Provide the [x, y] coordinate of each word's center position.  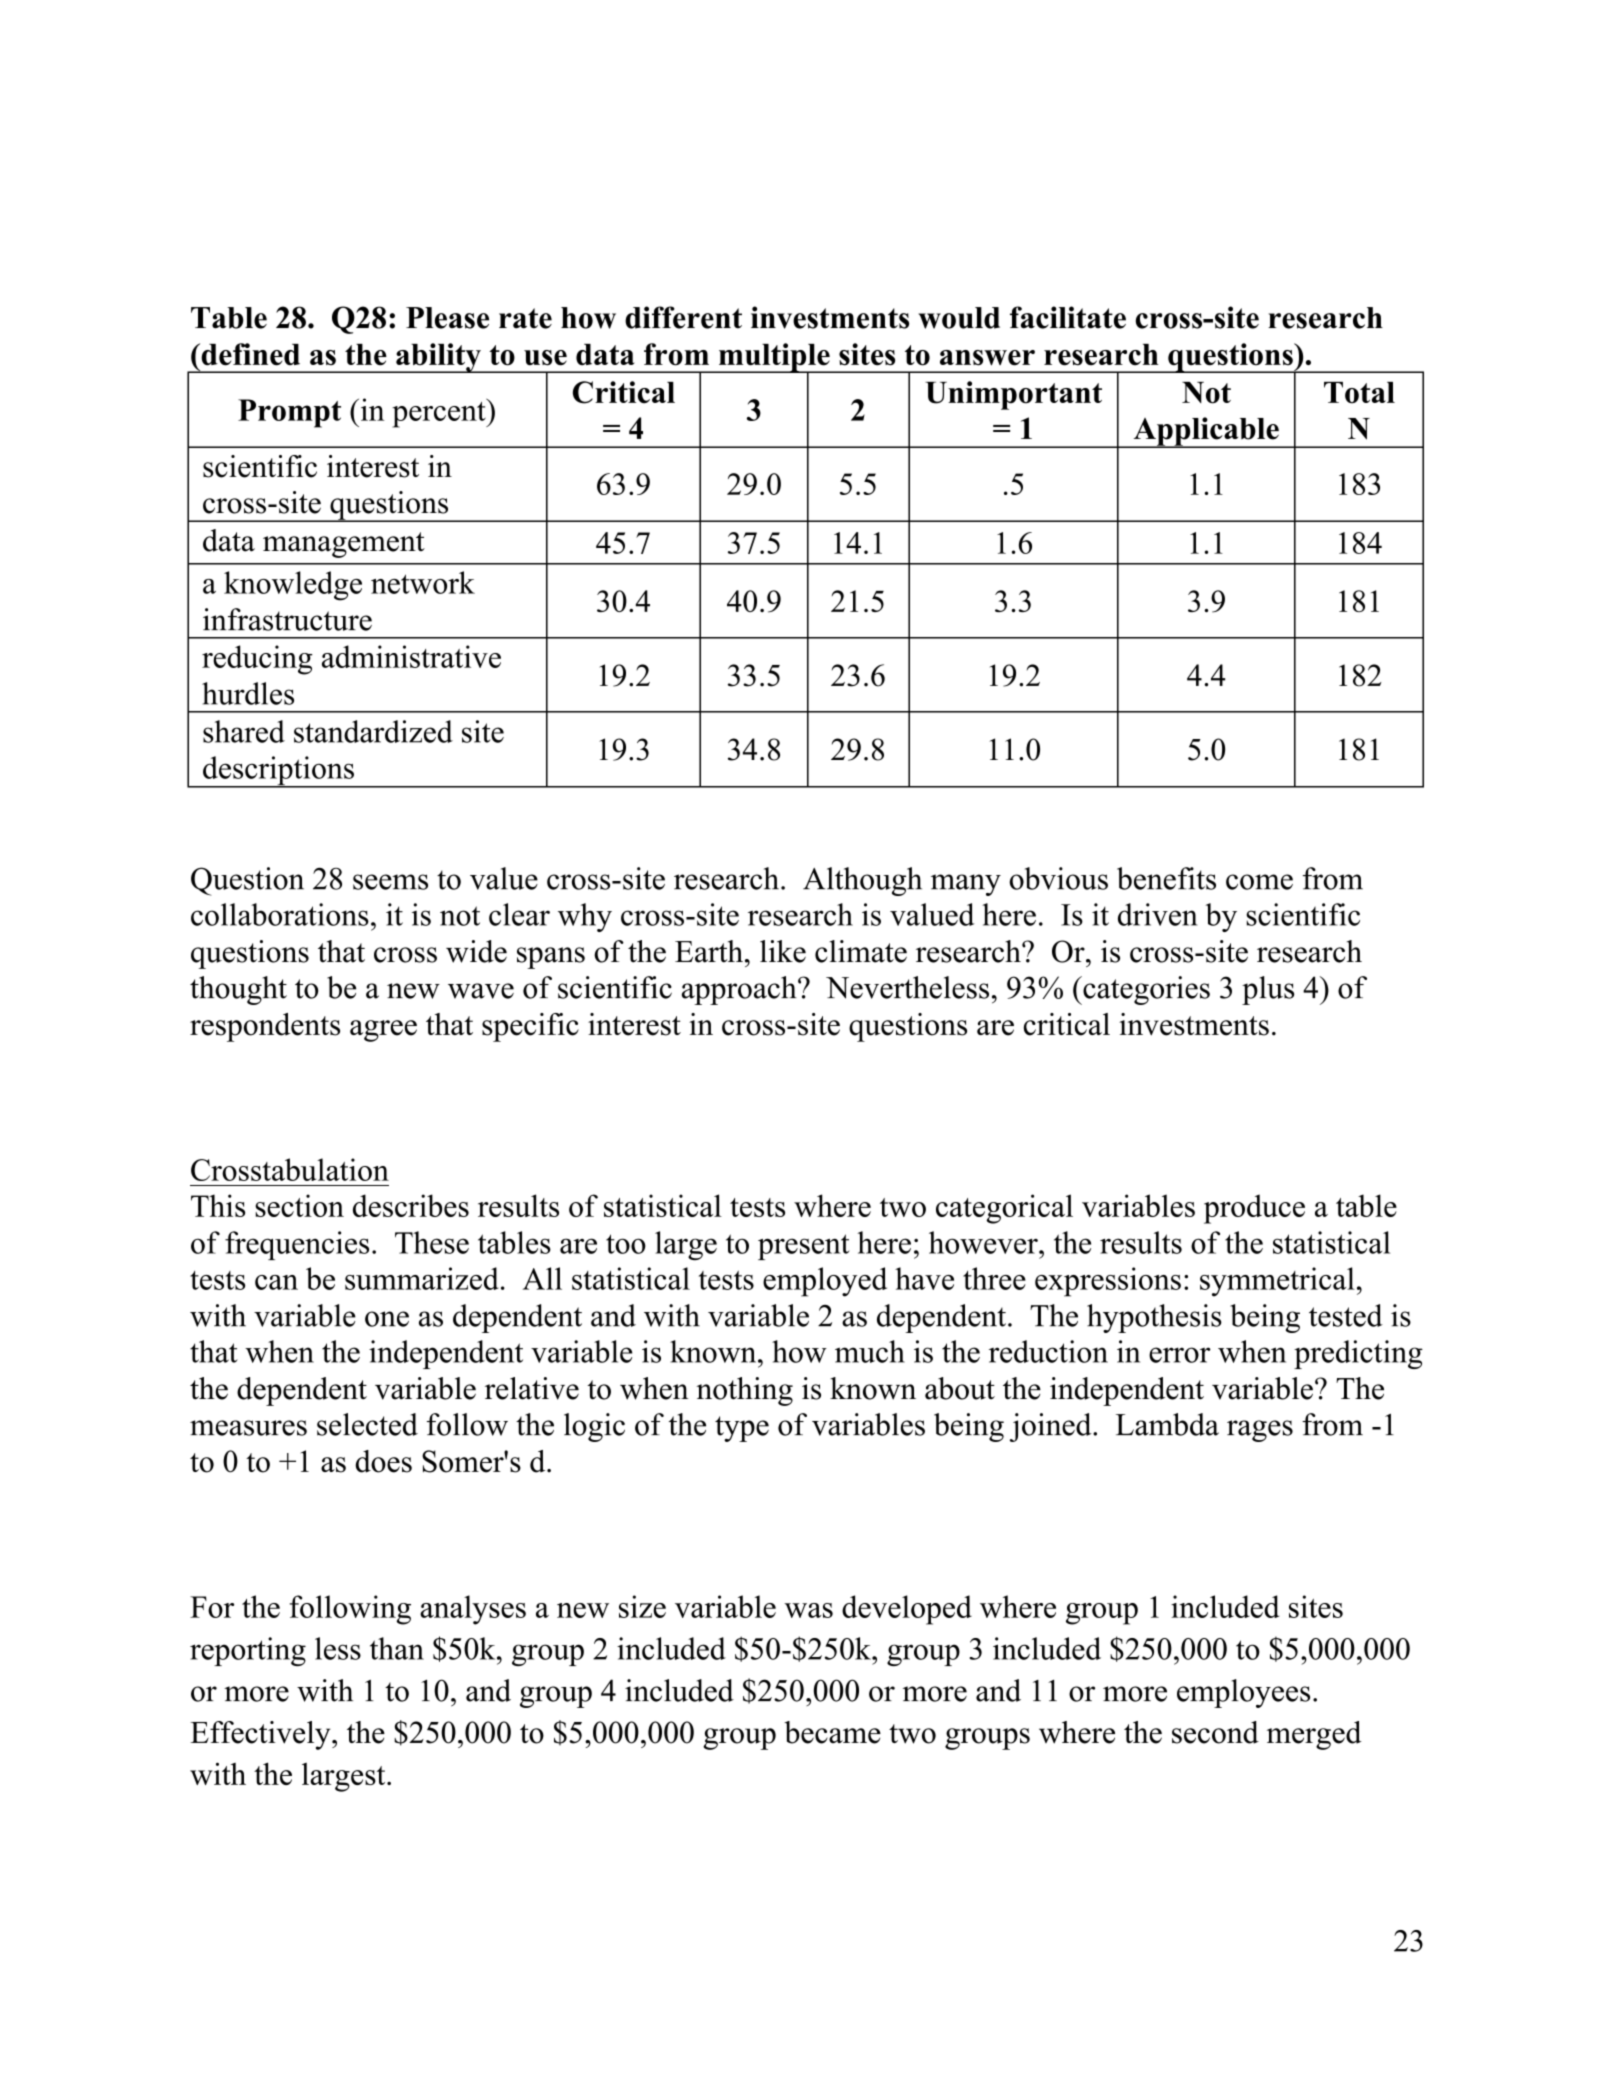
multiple [774, 358]
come [1259, 882]
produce [1254, 1209]
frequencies [297, 1245]
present [803, 1247]
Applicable [1206, 432]
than [397, 1648]
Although [862, 881]
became [832, 1732]
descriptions [278, 772]
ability [438, 358]
